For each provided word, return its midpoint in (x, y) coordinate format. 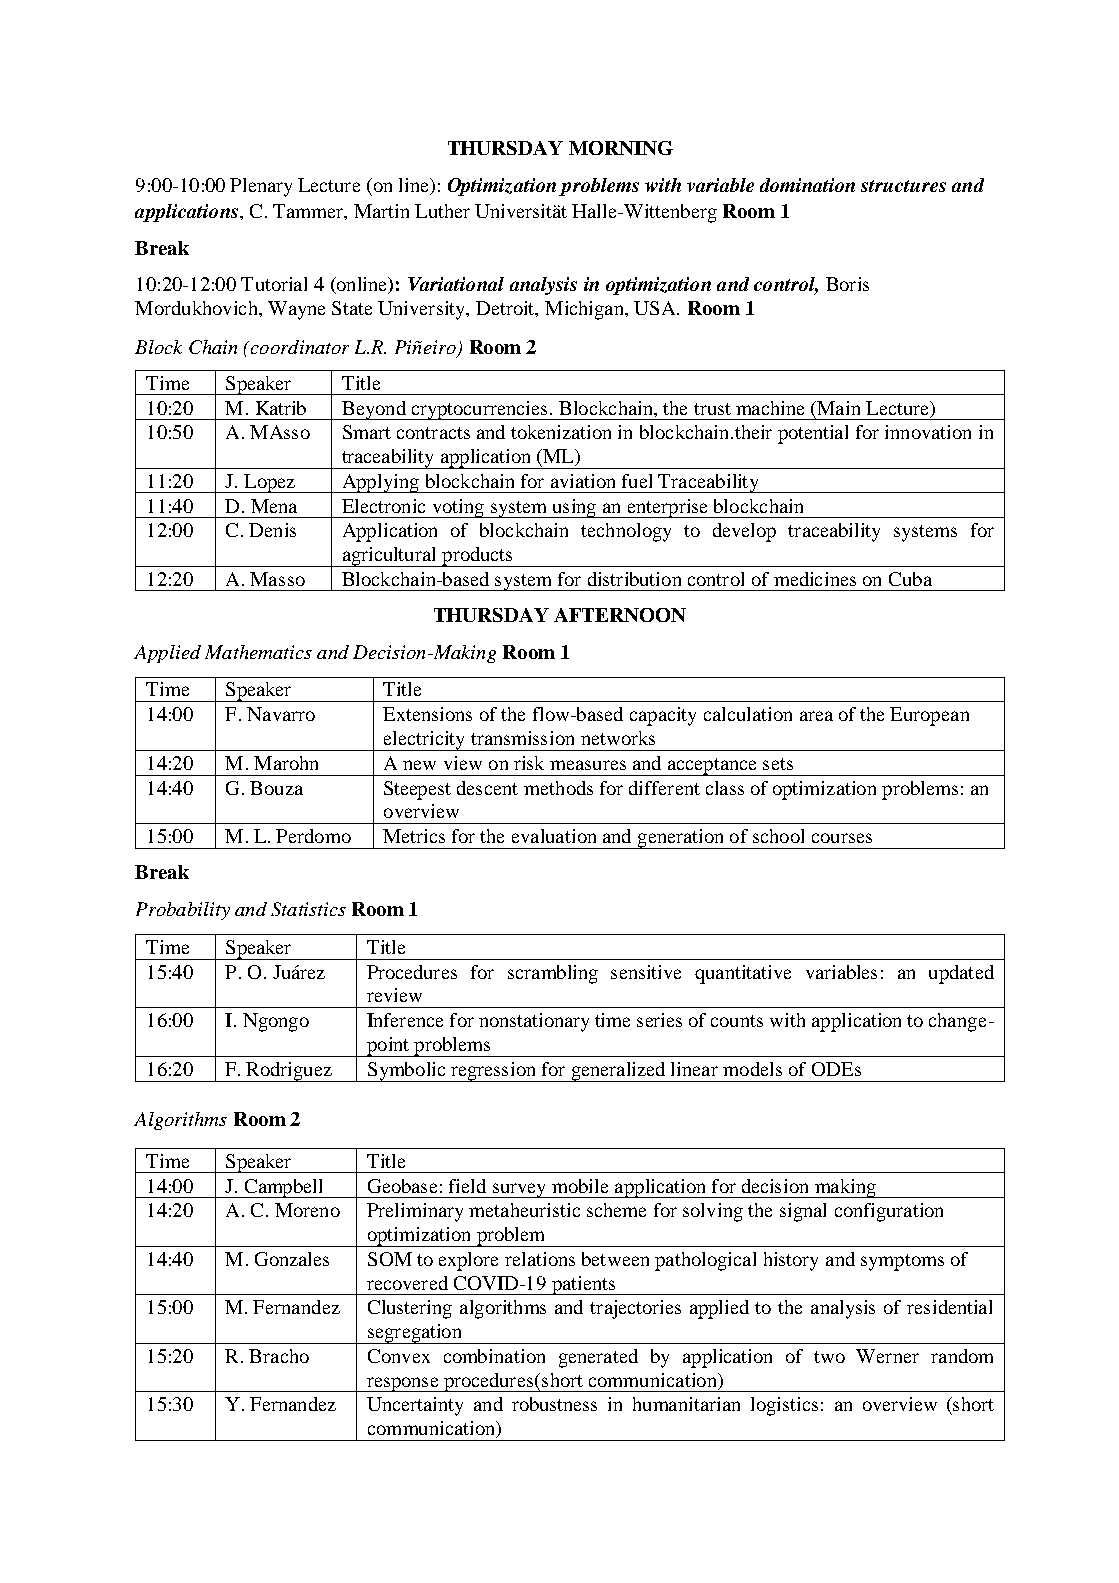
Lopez (269, 483)
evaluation (554, 836)
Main (837, 408)
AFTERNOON (620, 615)
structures (903, 186)
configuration (889, 1212)
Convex (399, 1356)
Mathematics (258, 652)
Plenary (261, 187)
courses (842, 838)
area (816, 716)
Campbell (284, 1188)
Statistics (308, 909)
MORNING (621, 148)
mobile (580, 1186)
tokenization (561, 432)
